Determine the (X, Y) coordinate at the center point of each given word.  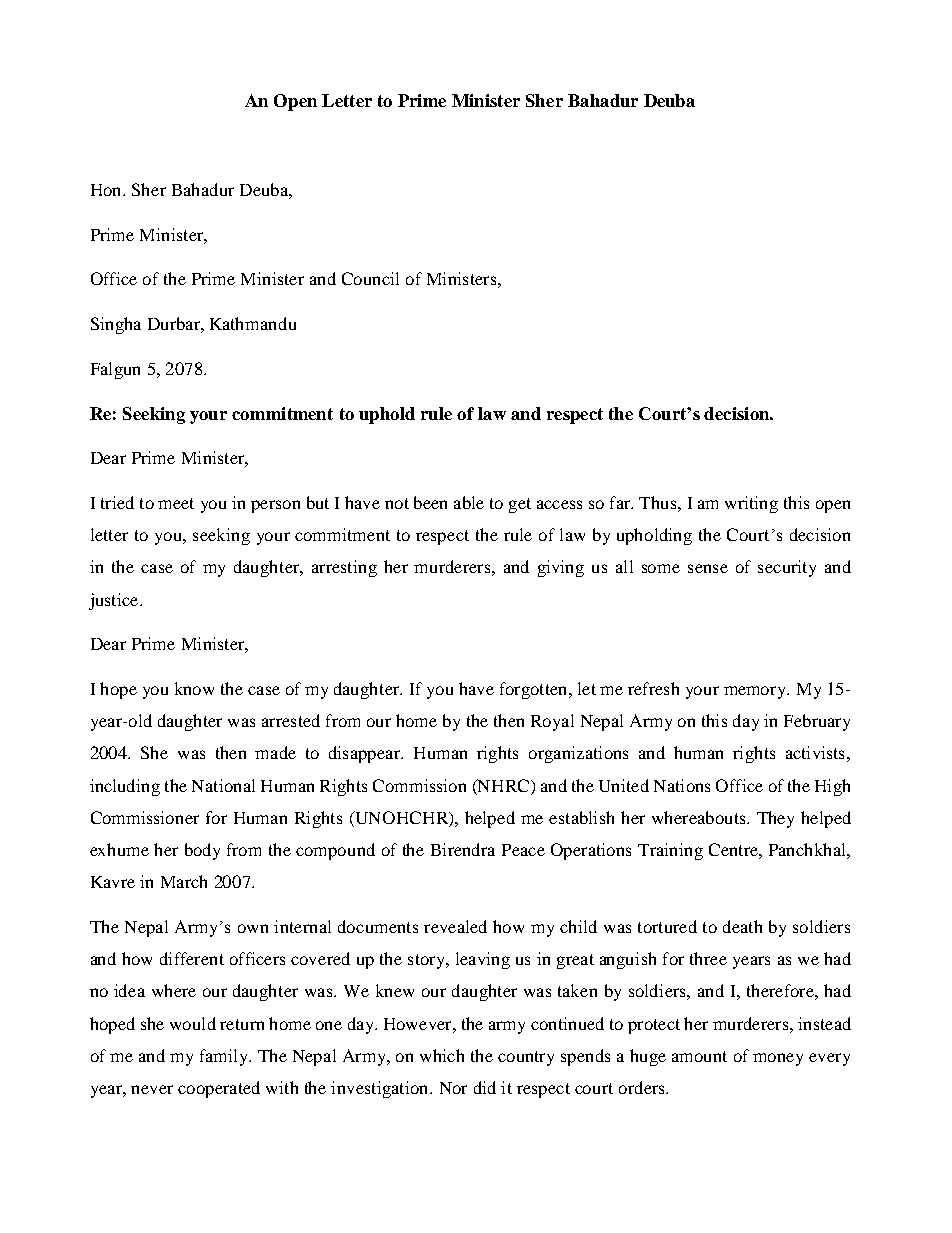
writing (751, 504)
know (194, 688)
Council (370, 278)
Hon (107, 190)
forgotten (535, 690)
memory (756, 692)
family (225, 1057)
